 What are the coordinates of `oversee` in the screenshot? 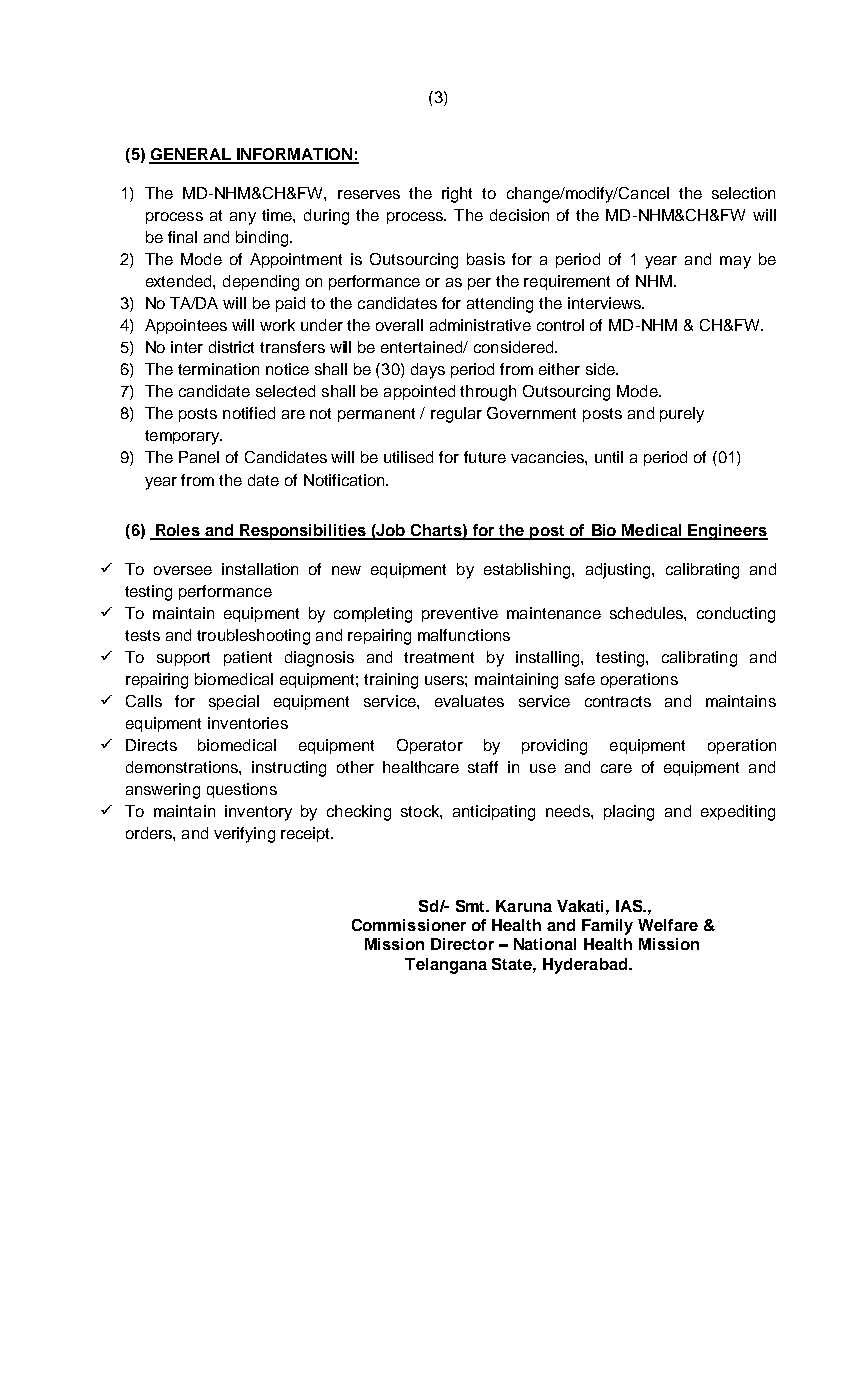 It's located at (183, 570).
